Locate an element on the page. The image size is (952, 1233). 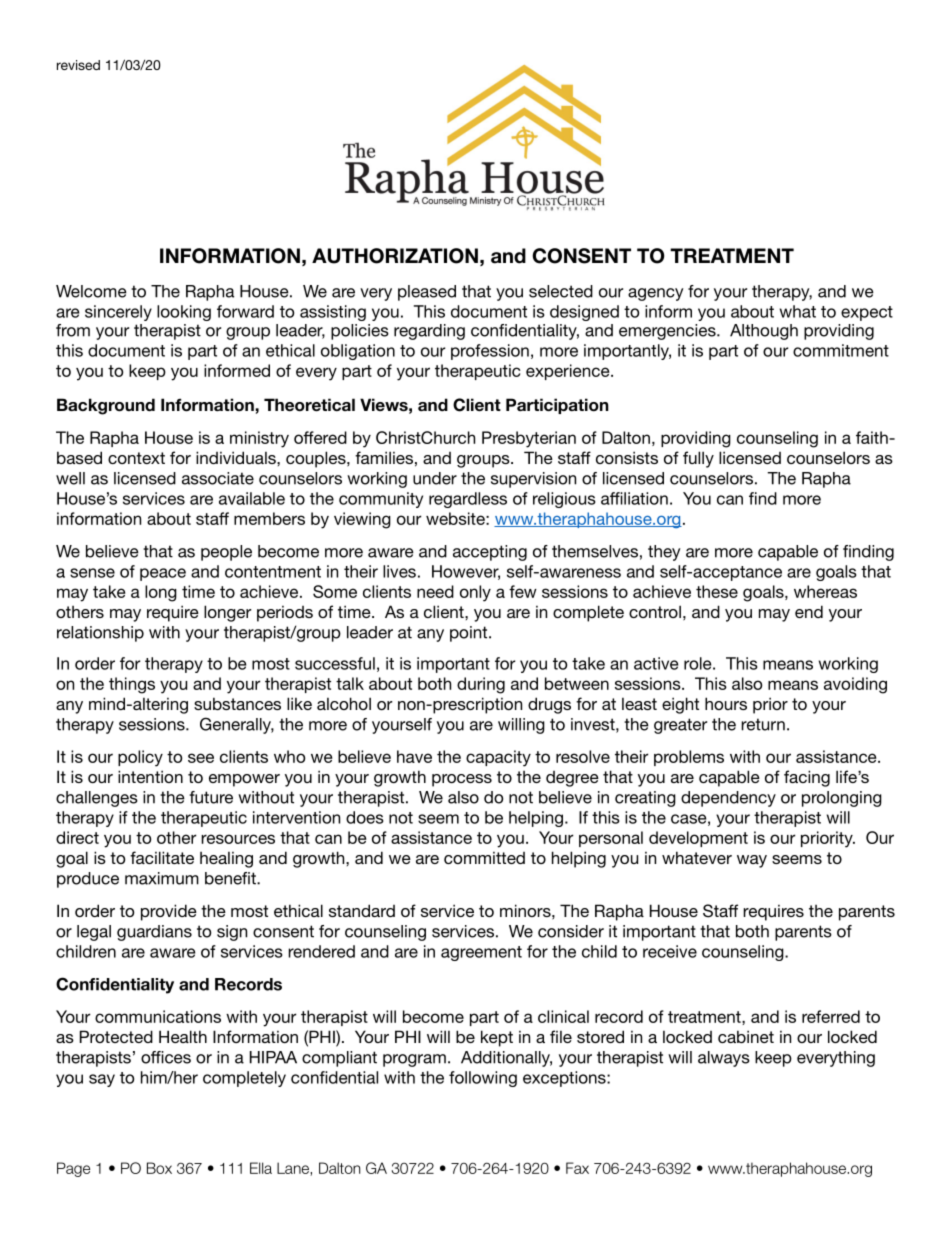
revised is located at coordinates (78, 65).
